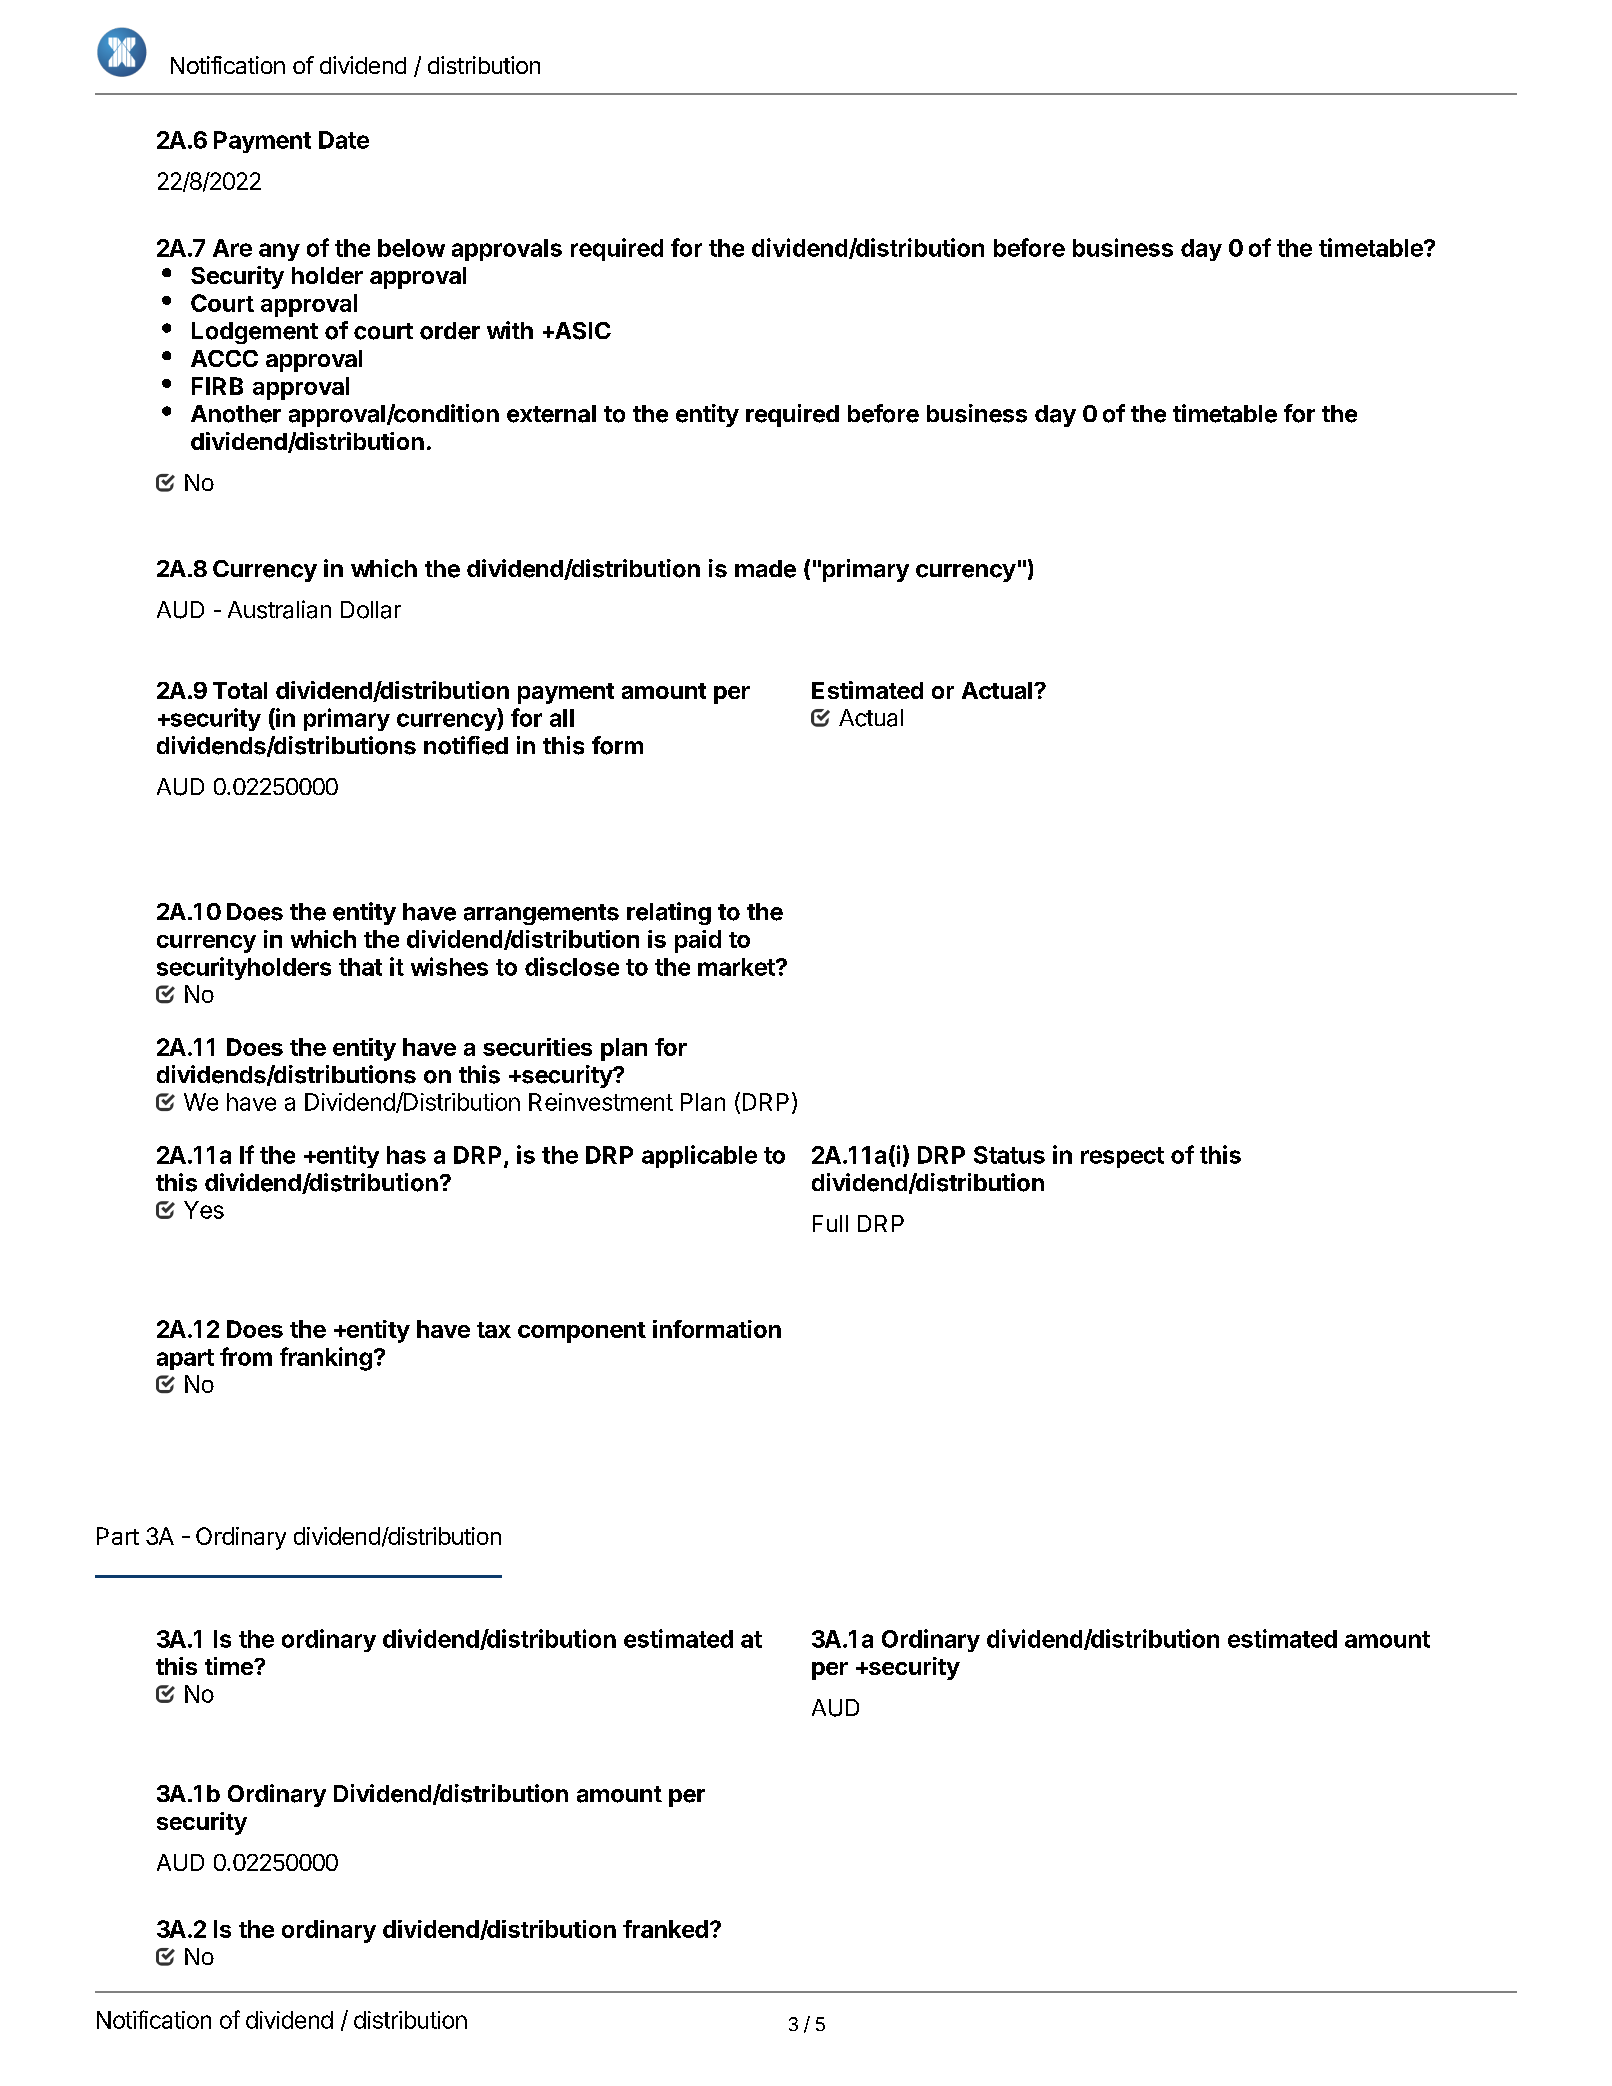 This image has width=1612, height=2086. I want to click on relating, so click(669, 913).
